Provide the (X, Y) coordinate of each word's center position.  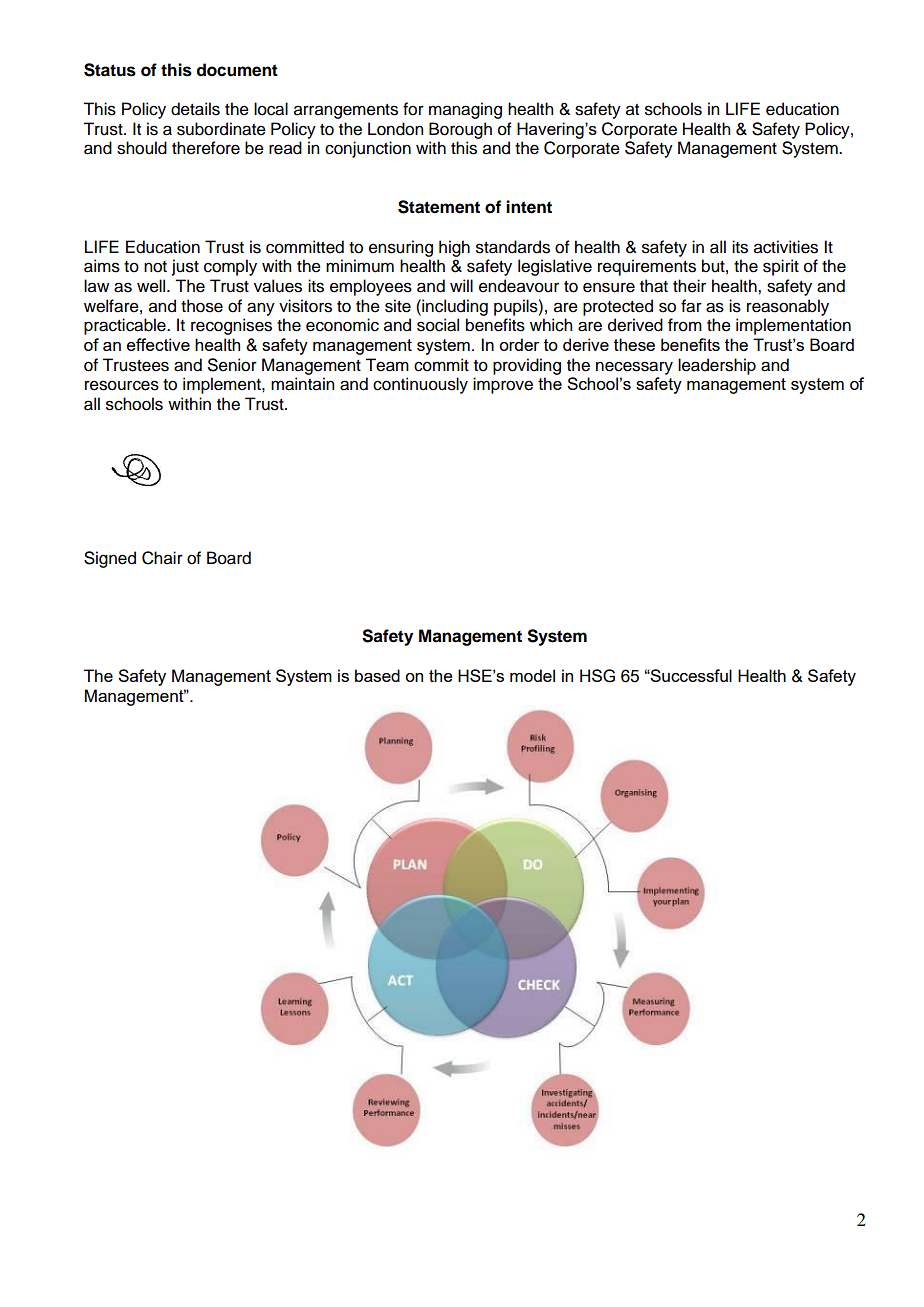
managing (465, 110)
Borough (460, 130)
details (195, 109)
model (532, 675)
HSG (597, 676)
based (377, 675)
